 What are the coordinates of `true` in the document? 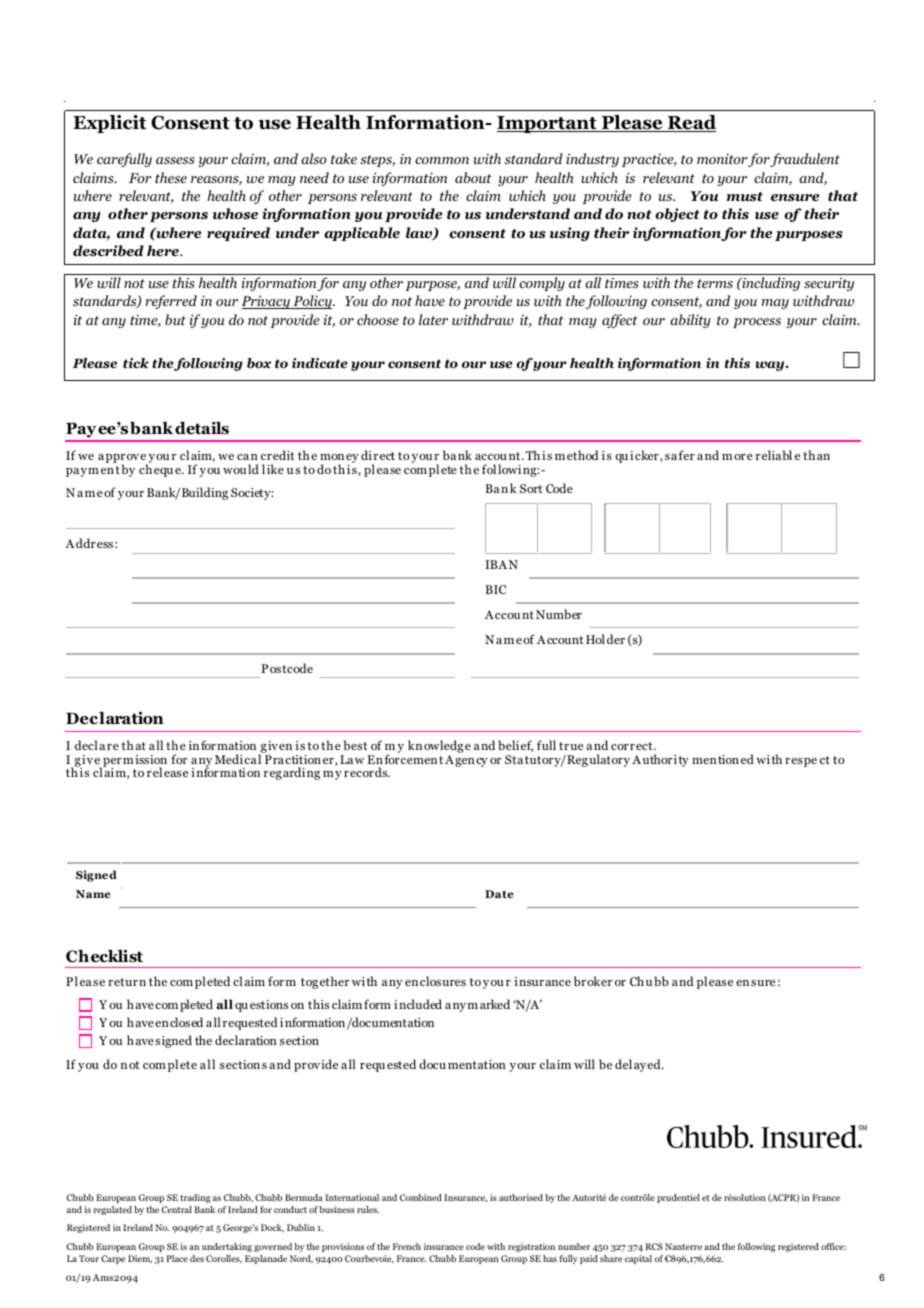 It's located at (571, 746).
